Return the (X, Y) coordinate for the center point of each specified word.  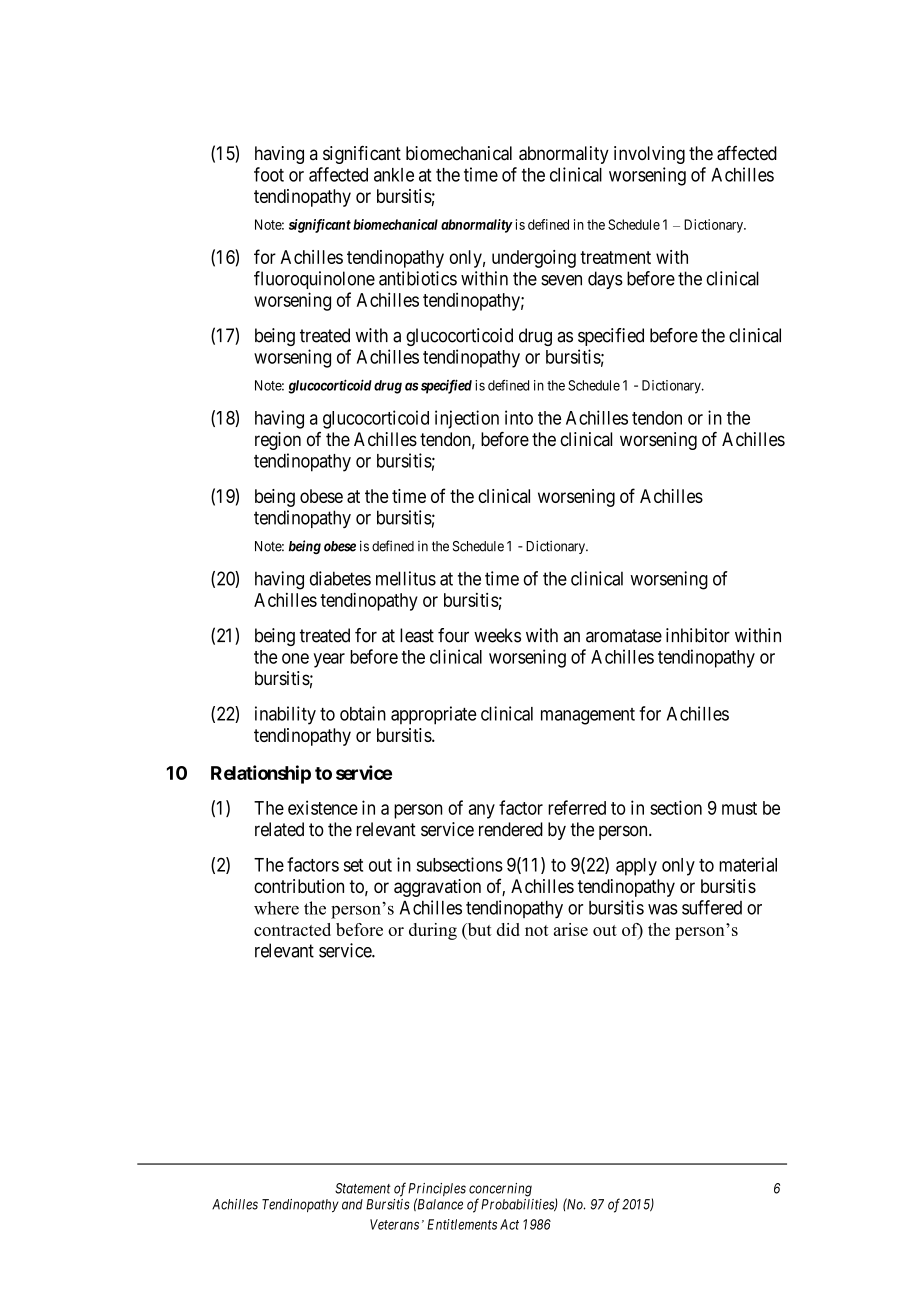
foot (269, 174)
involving (649, 155)
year (329, 660)
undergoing (534, 259)
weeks (497, 635)
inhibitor (698, 635)
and (352, 1204)
